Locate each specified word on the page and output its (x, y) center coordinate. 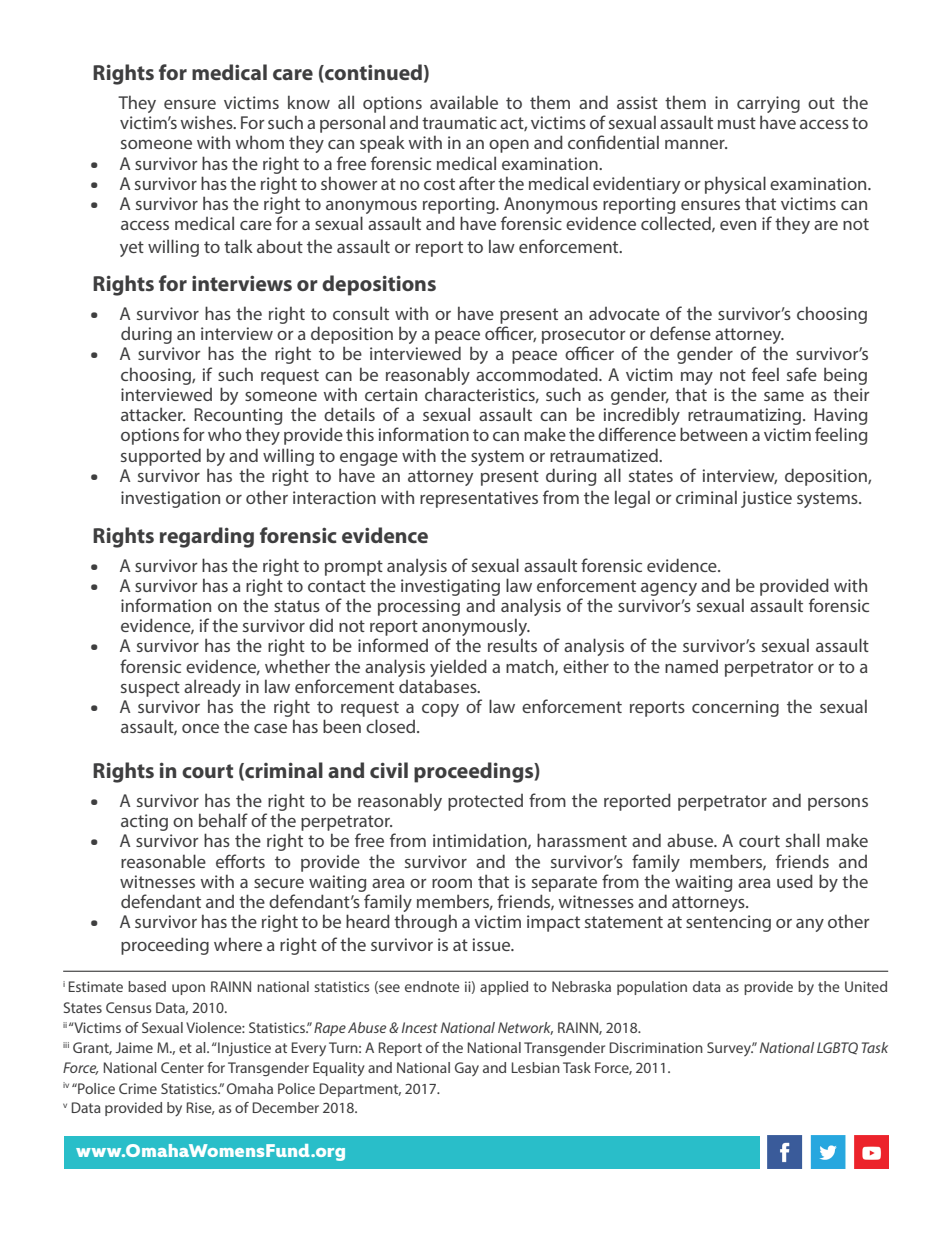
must (737, 123)
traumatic (459, 122)
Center (182, 1067)
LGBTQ (837, 1048)
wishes (207, 122)
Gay (467, 1069)
